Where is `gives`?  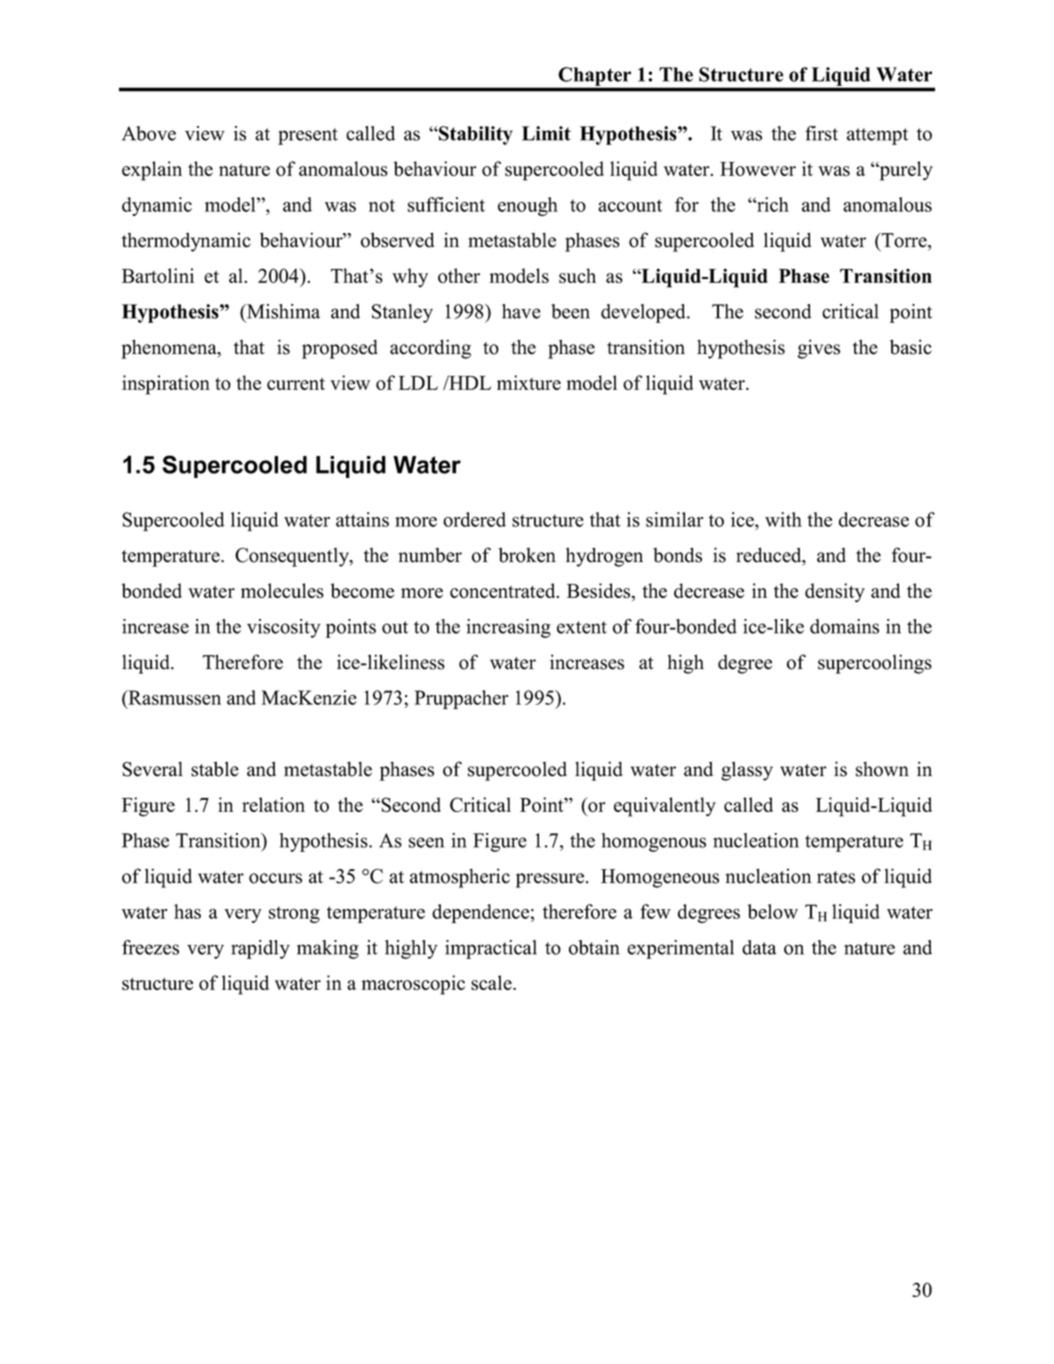
gives is located at coordinates (819, 349).
